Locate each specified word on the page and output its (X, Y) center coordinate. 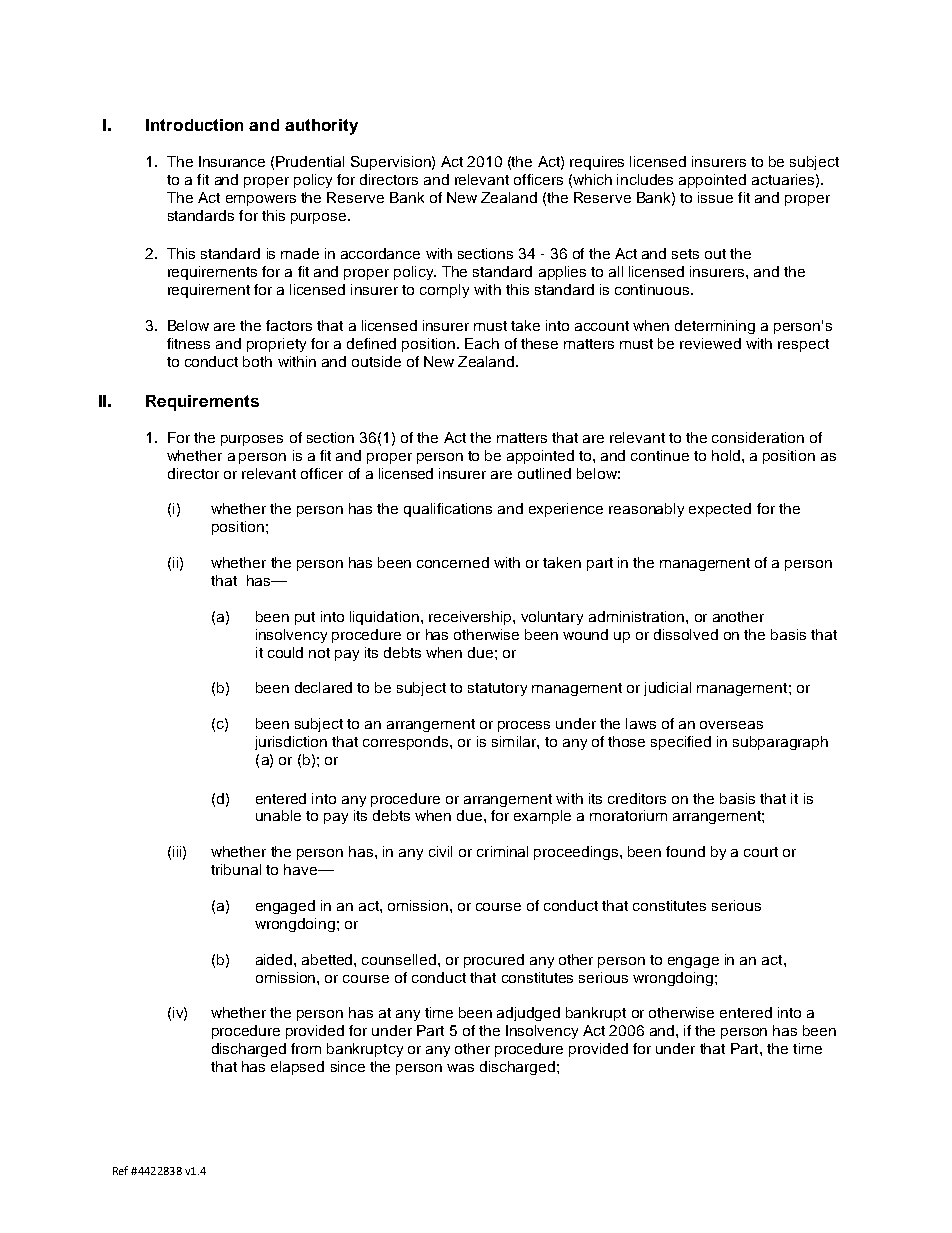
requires (597, 163)
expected (720, 510)
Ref (120, 1170)
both (257, 361)
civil (440, 851)
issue (715, 197)
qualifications (448, 510)
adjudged (528, 1014)
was (460, 1068)
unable (278, 815)
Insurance (232, 161)
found (685, 851)
